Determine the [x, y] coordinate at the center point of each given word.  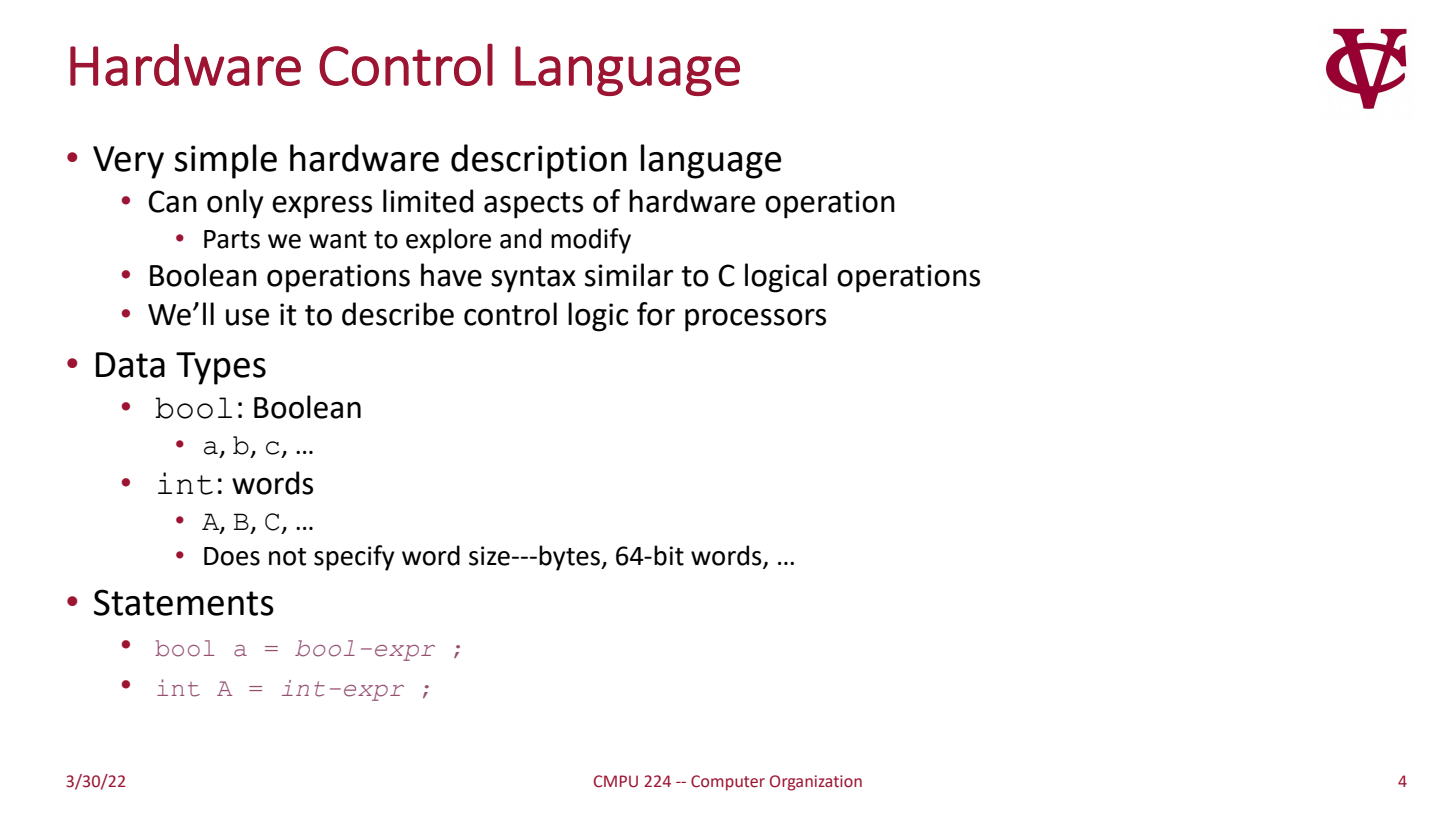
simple [225, 161]
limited [428, 201]
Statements [184, 602]
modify [591, 241]
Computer [728, 783]
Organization [816, 783]
